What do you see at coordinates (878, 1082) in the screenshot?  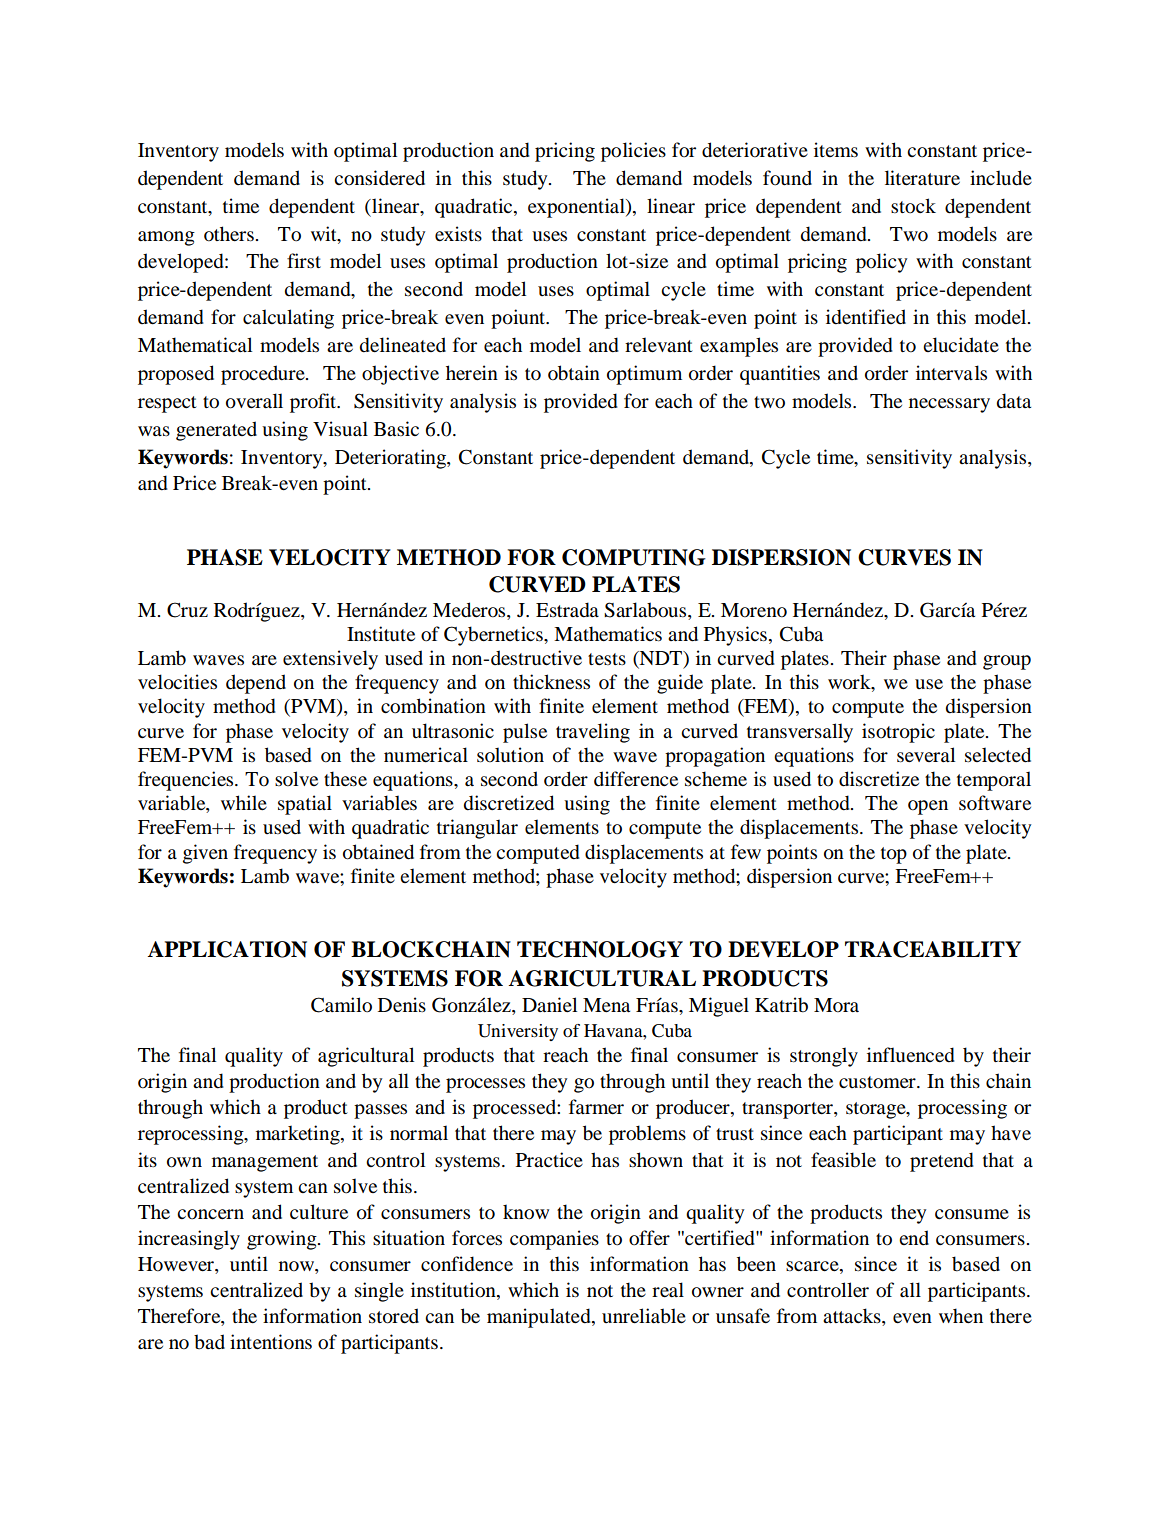 I see `customer` at bounding box center [878, 1082].
